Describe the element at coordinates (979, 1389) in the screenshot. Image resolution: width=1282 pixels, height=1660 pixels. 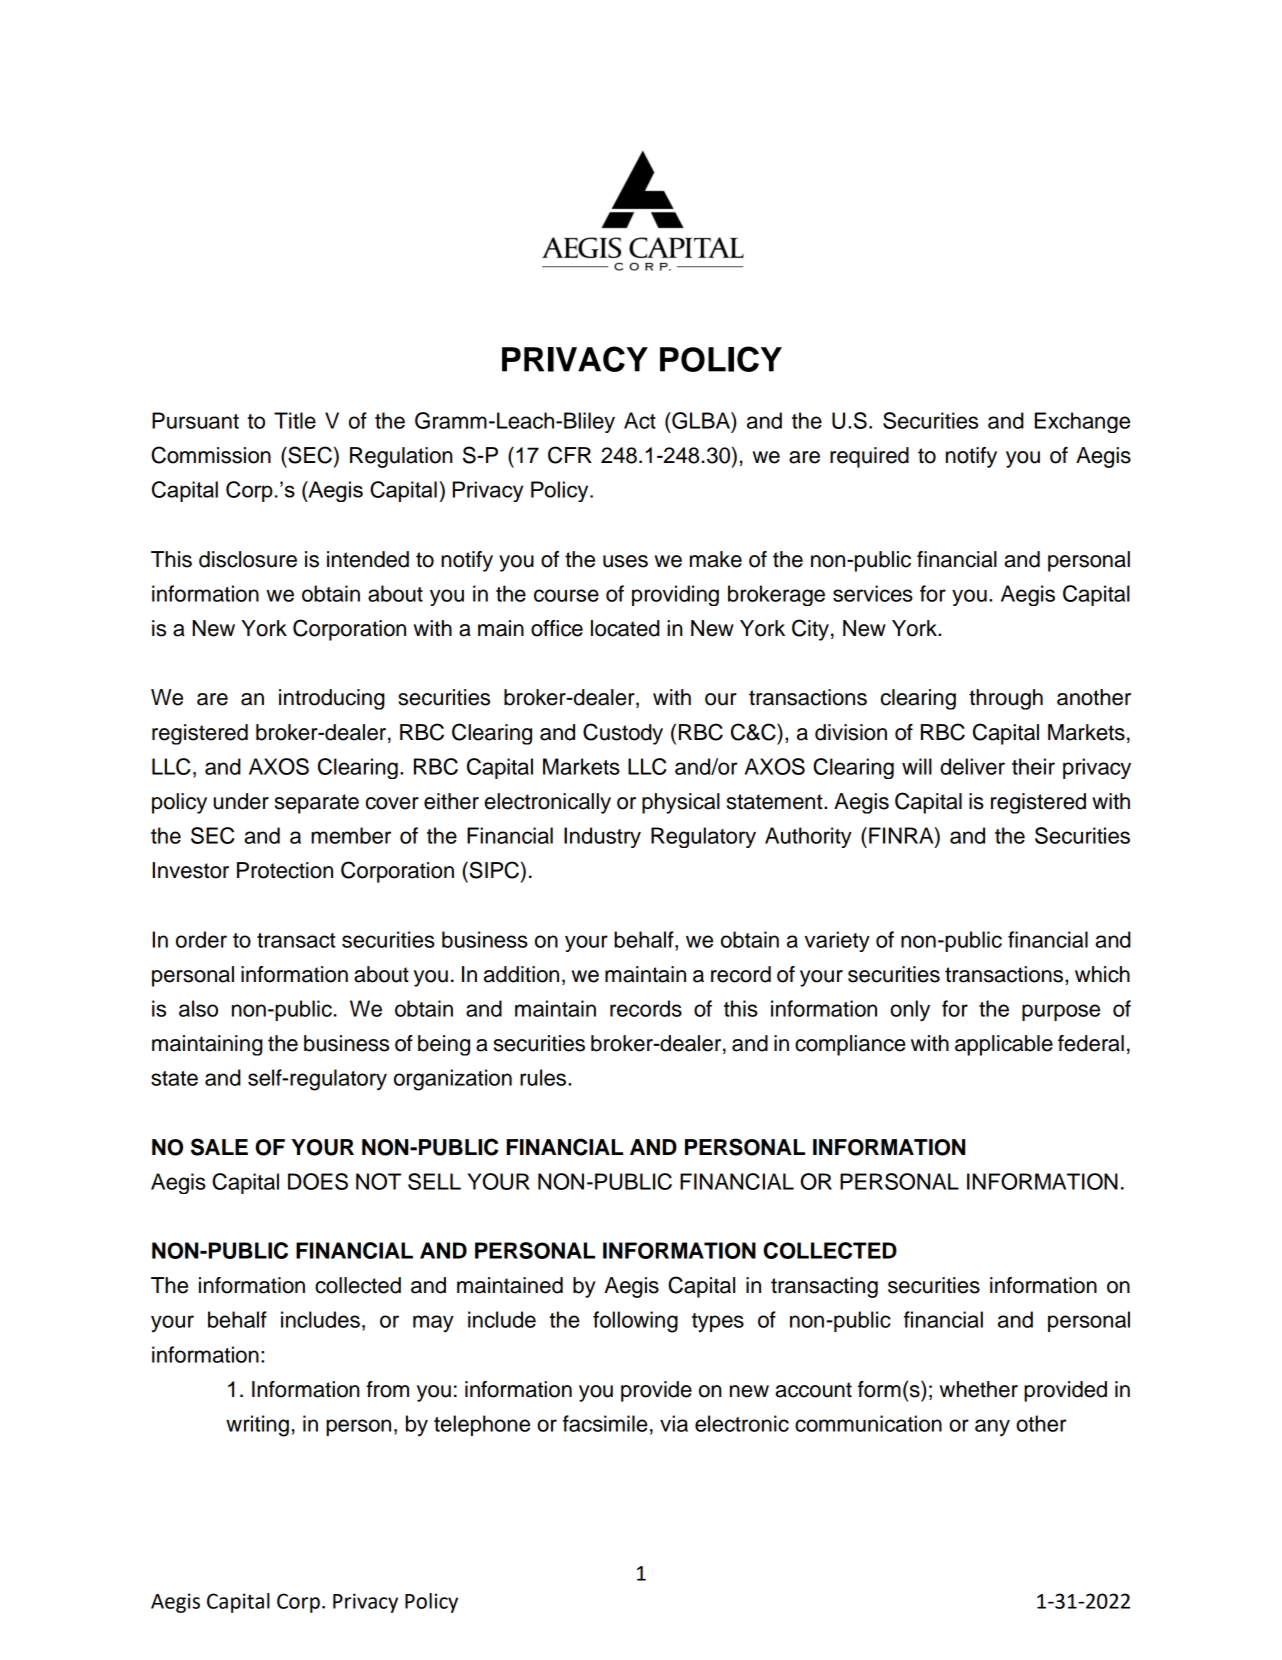
I see `whether` at that location.
